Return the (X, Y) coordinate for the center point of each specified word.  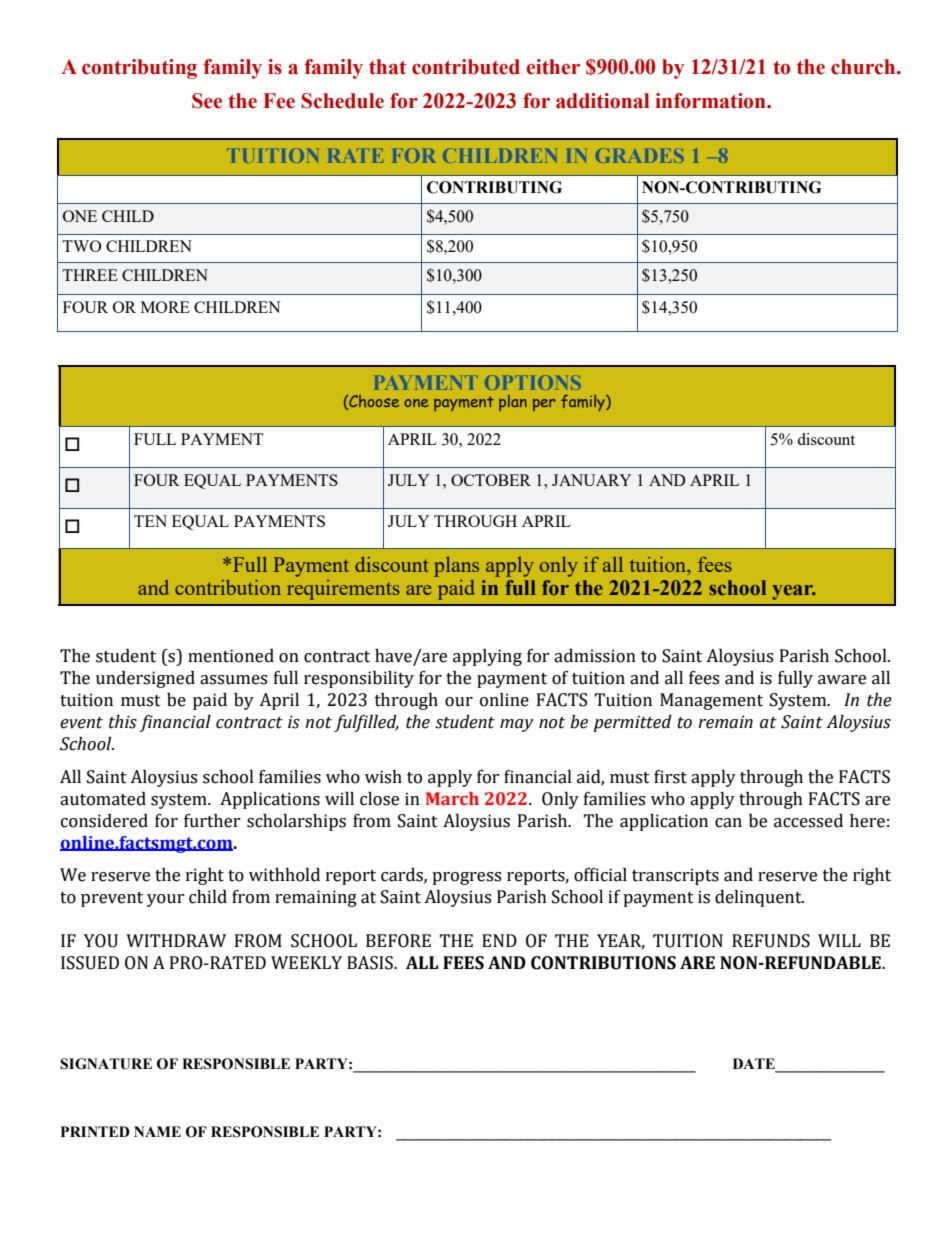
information (711, 101)
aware (842, 680)
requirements (343, 590)
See (207, 101)
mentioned (231, 656)
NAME (157, 1131)
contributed (466, 67)
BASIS (371, 963)
